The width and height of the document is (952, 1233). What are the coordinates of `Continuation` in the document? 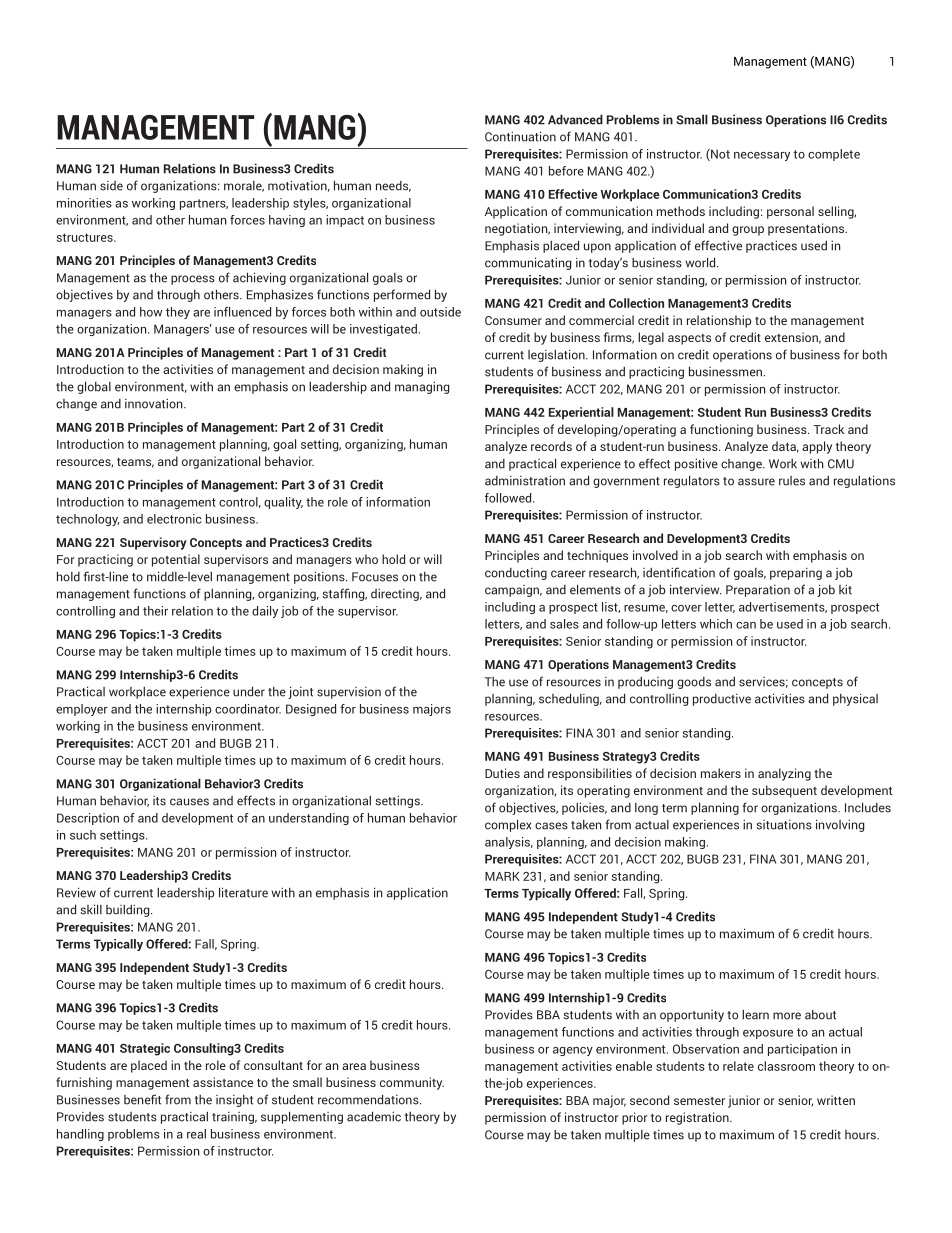 It's located at (520, 136).
